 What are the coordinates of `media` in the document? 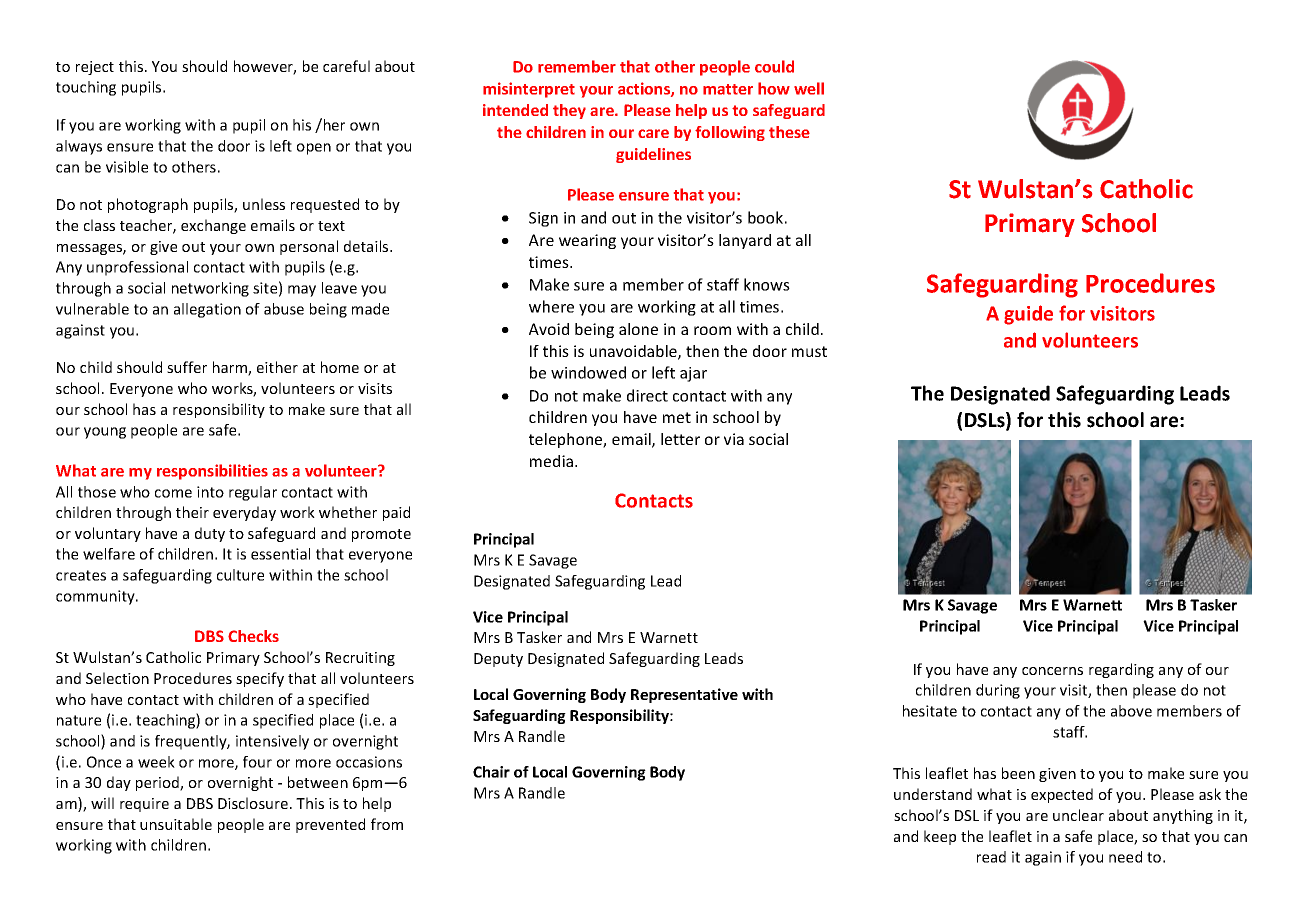 It's located at (551, 461).
